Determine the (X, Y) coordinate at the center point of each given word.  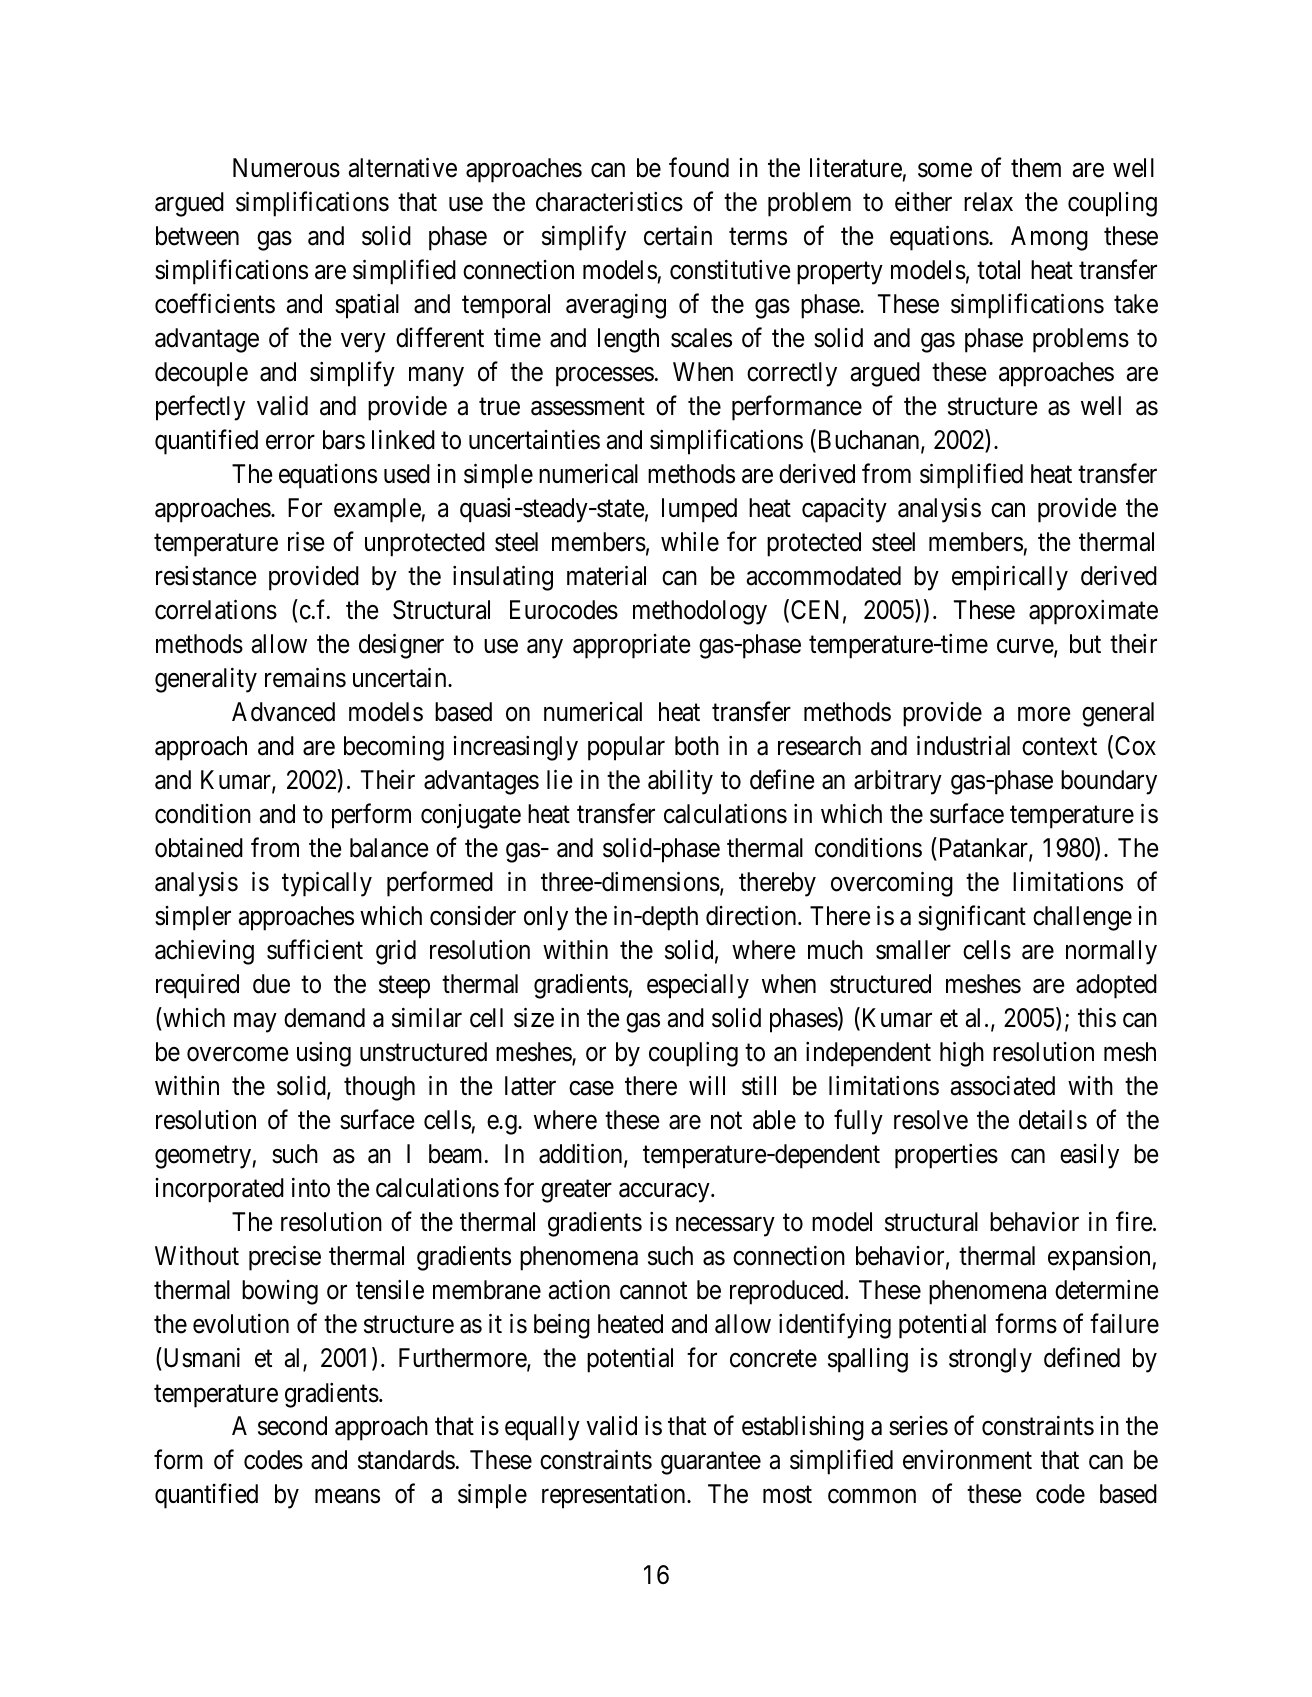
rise (306, 542)
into (311, 1188)
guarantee (711, 1464)
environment (967, 1460)
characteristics (609, 202)
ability (680, 782)
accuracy (665, 1193)
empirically (1010, 578)
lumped (699, 510)
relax (988, 202)
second (292, 1426)
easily (1089, 1156)
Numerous (286, 168)
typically (327, 884)
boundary (1109, 782)
